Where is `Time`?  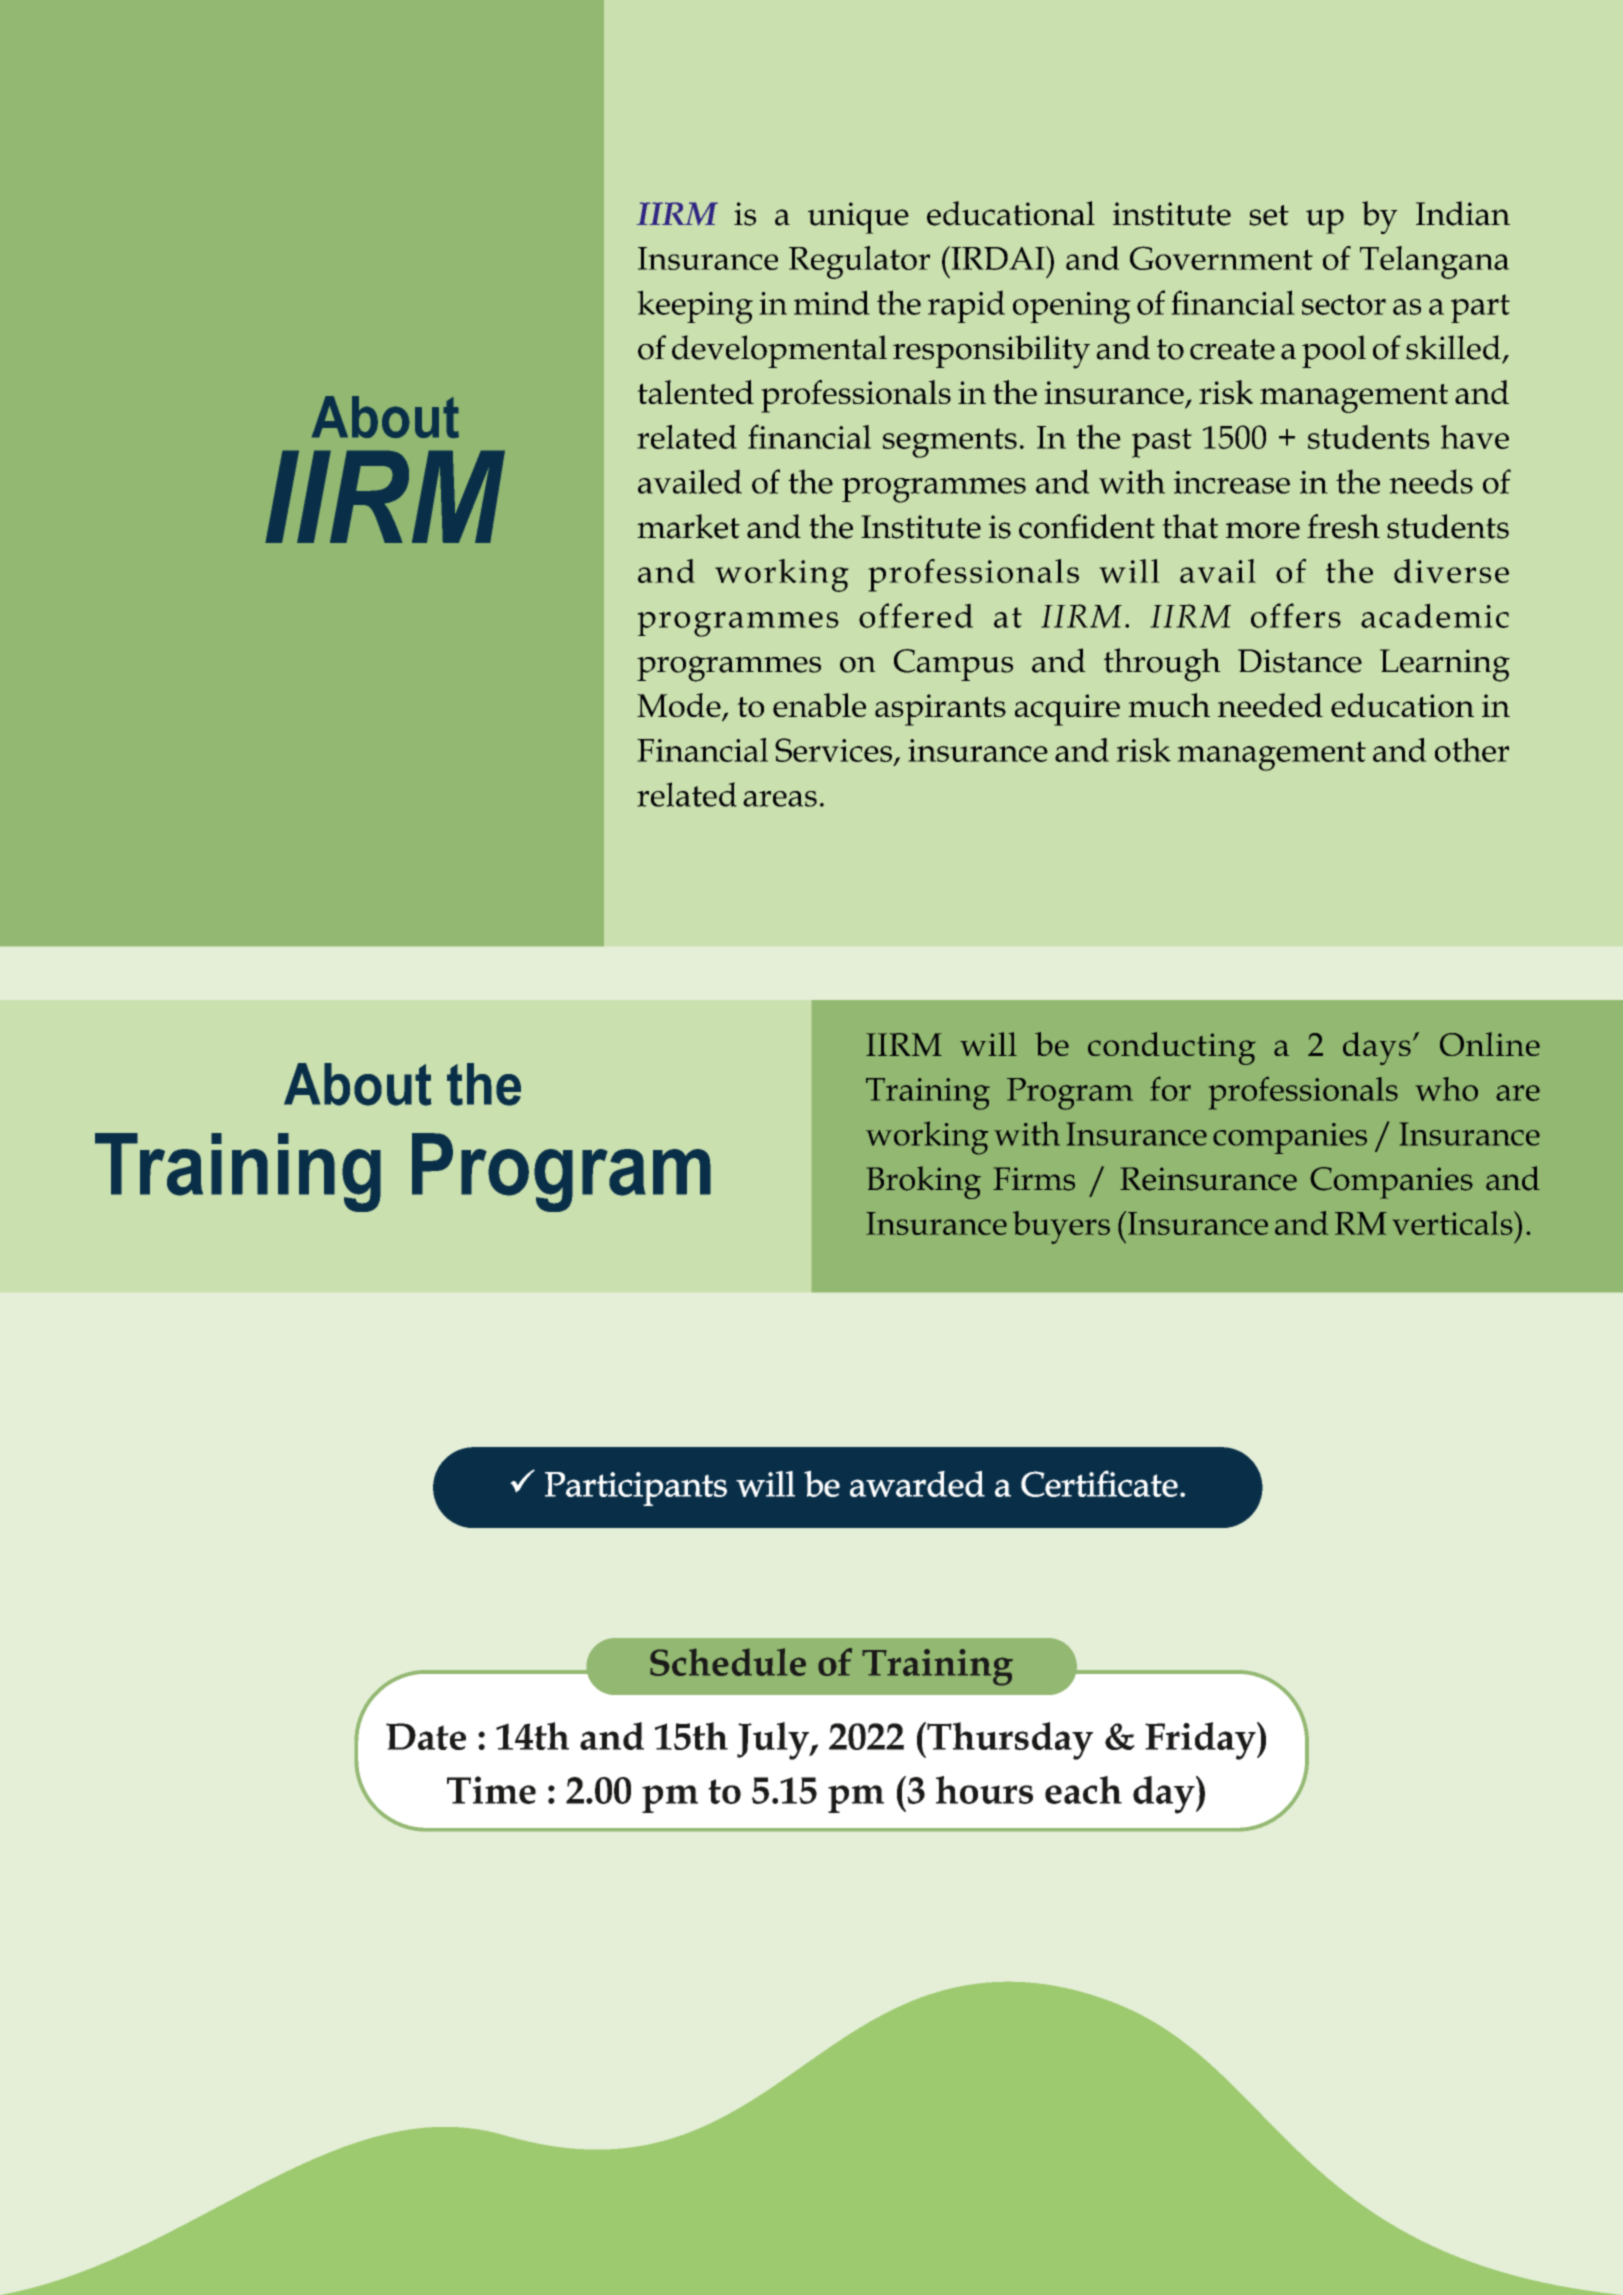
Time is located at coordinates (491, 1790).
